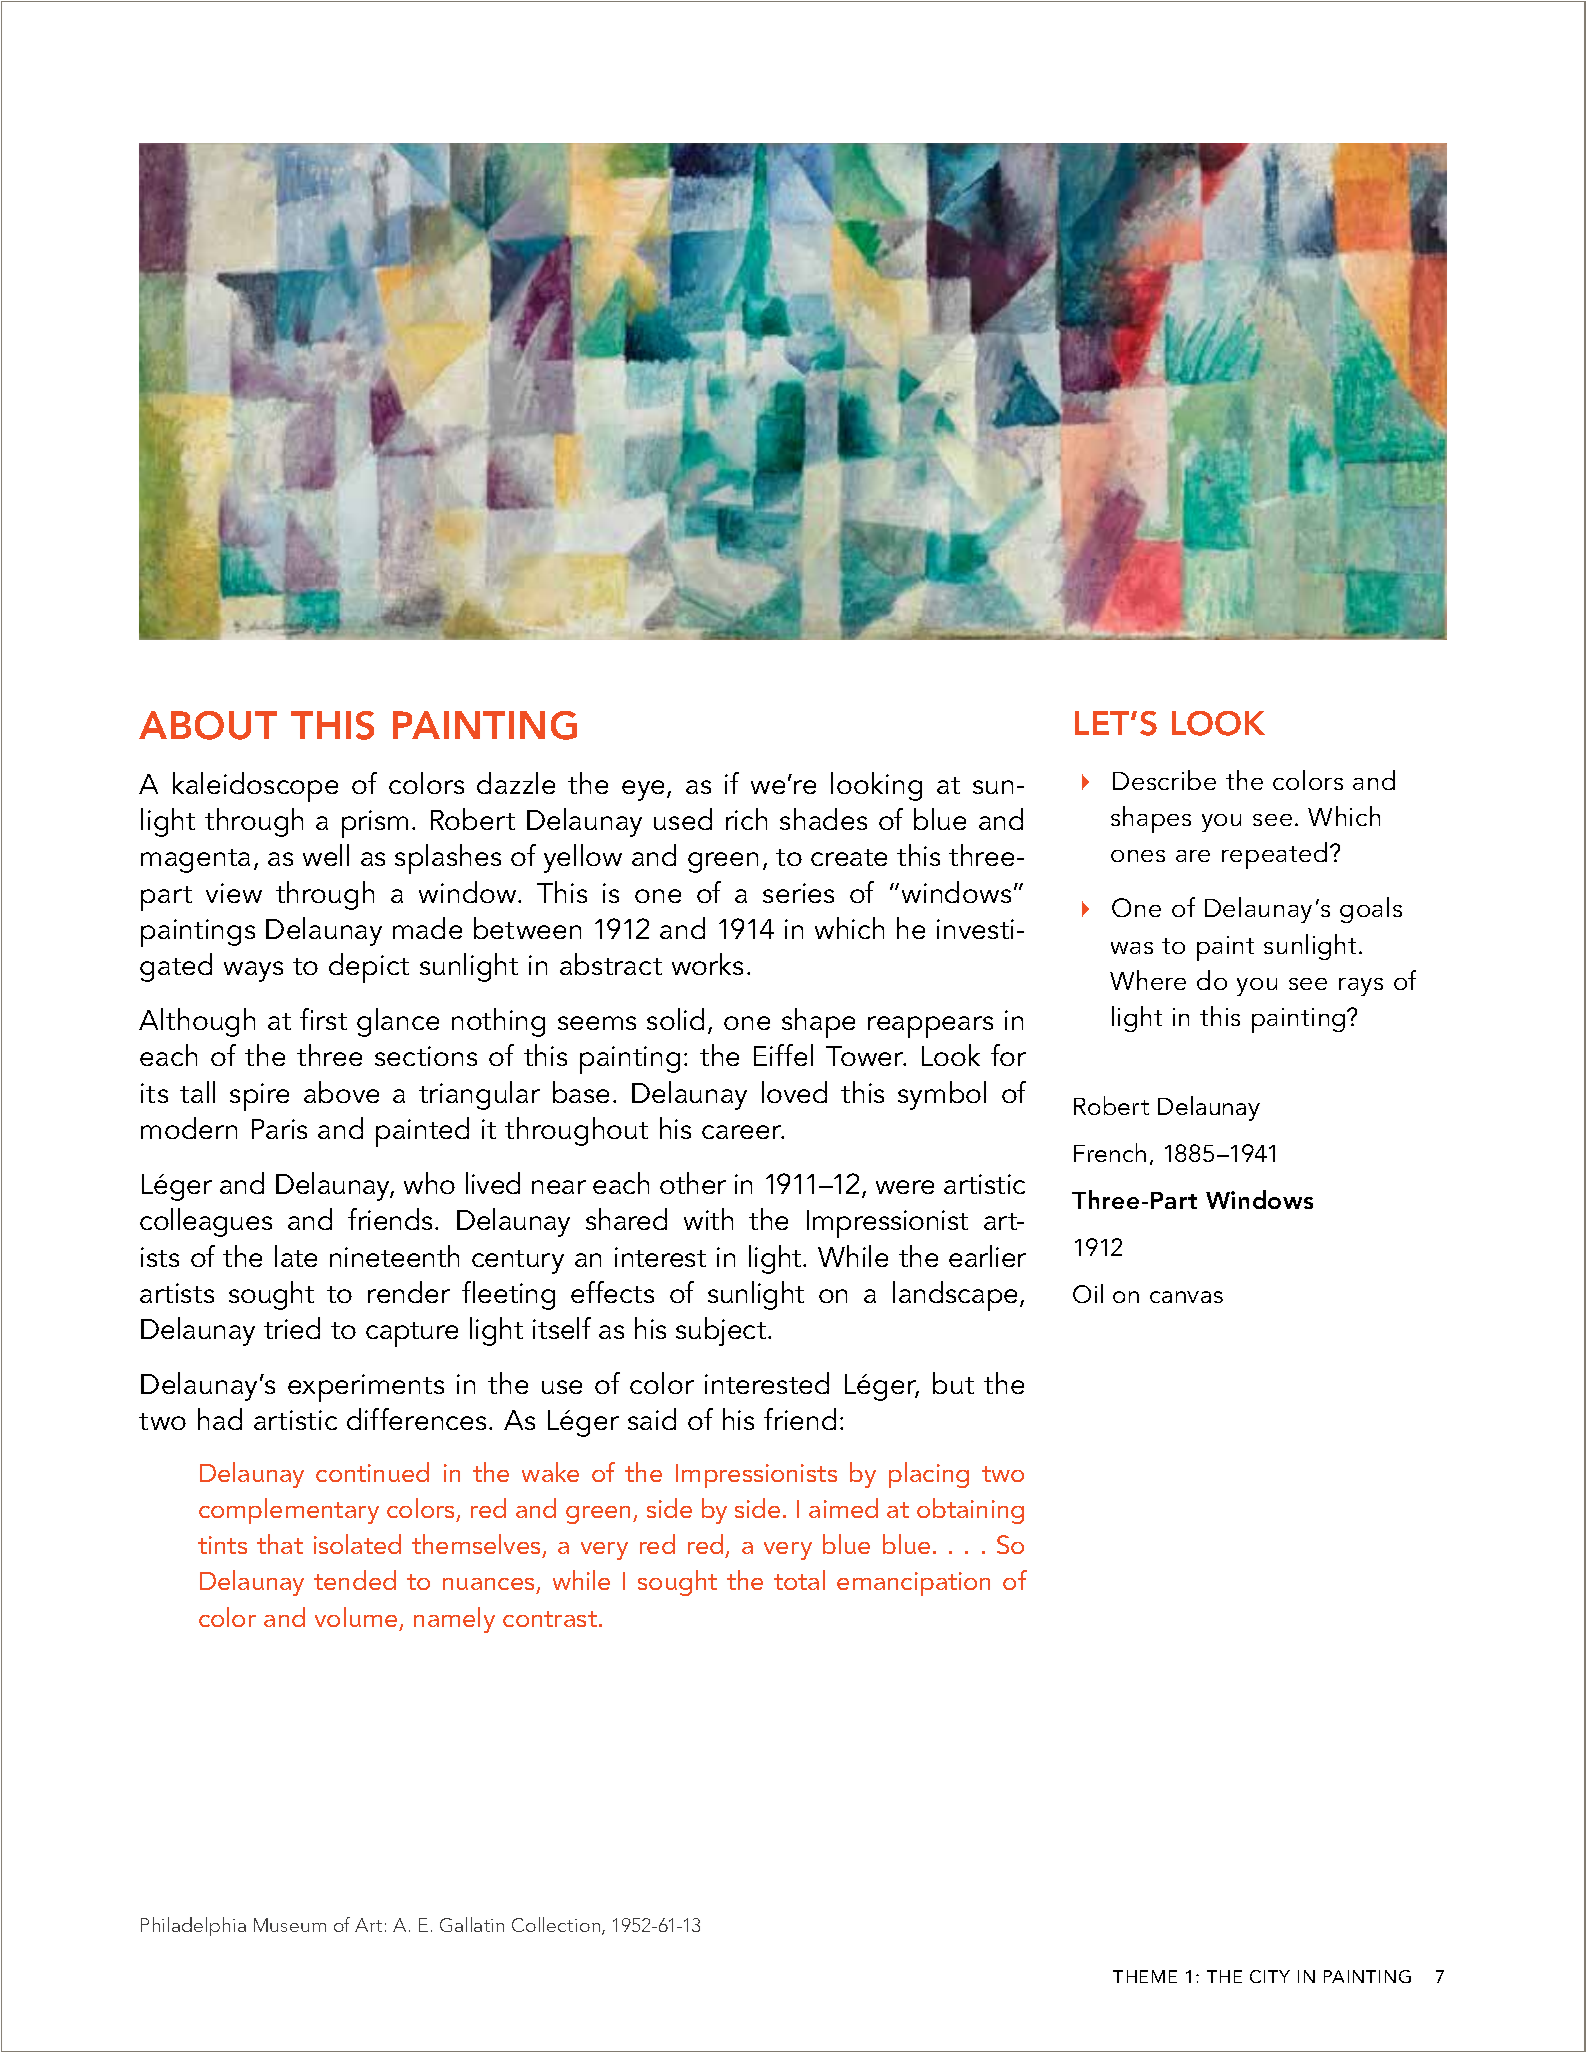 Image resolution: width=1586 pixels, height=2053 pixels. I want to click on Museum, so click(290, 1925).
